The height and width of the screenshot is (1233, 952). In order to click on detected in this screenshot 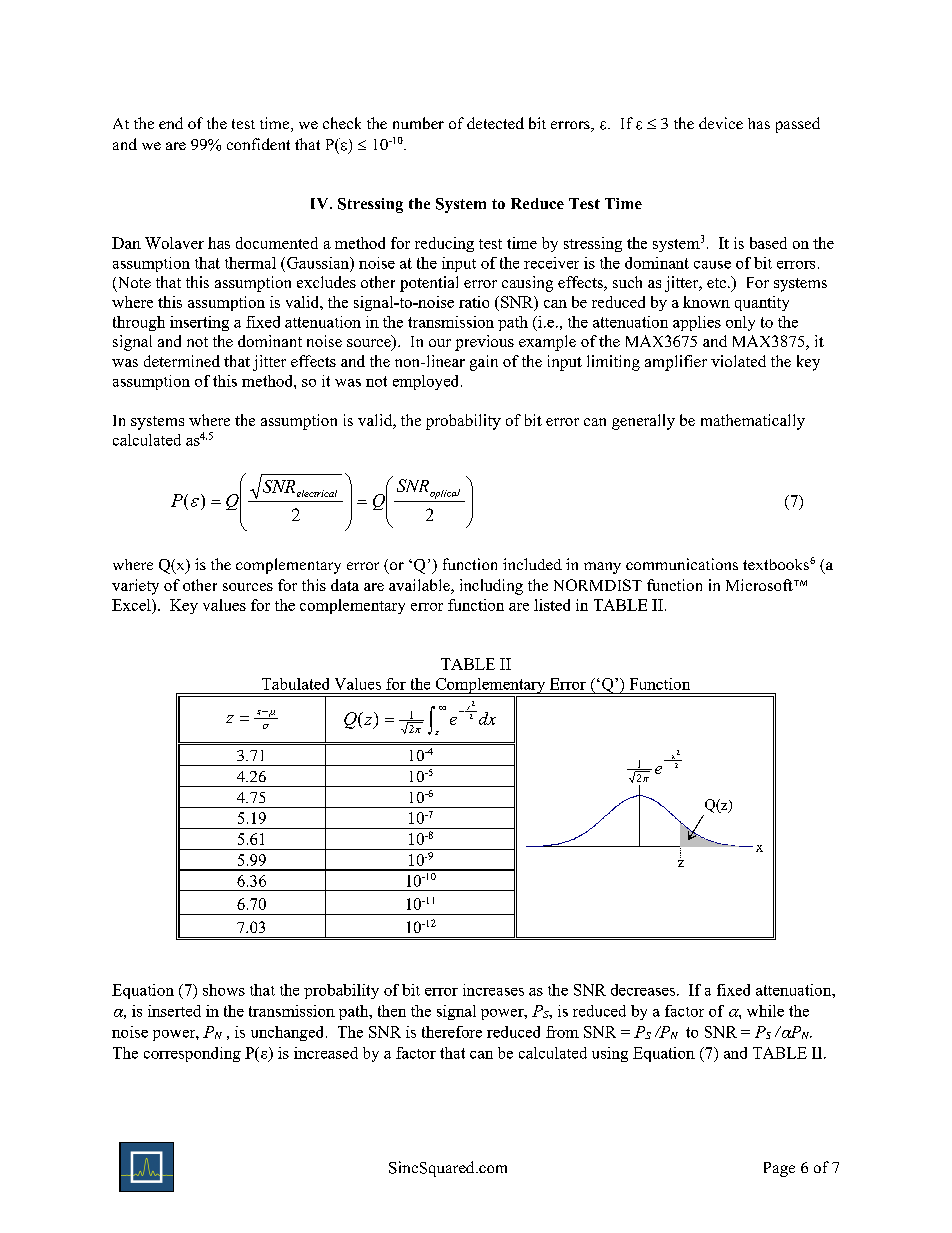, I will do `click(495, 123)`.
